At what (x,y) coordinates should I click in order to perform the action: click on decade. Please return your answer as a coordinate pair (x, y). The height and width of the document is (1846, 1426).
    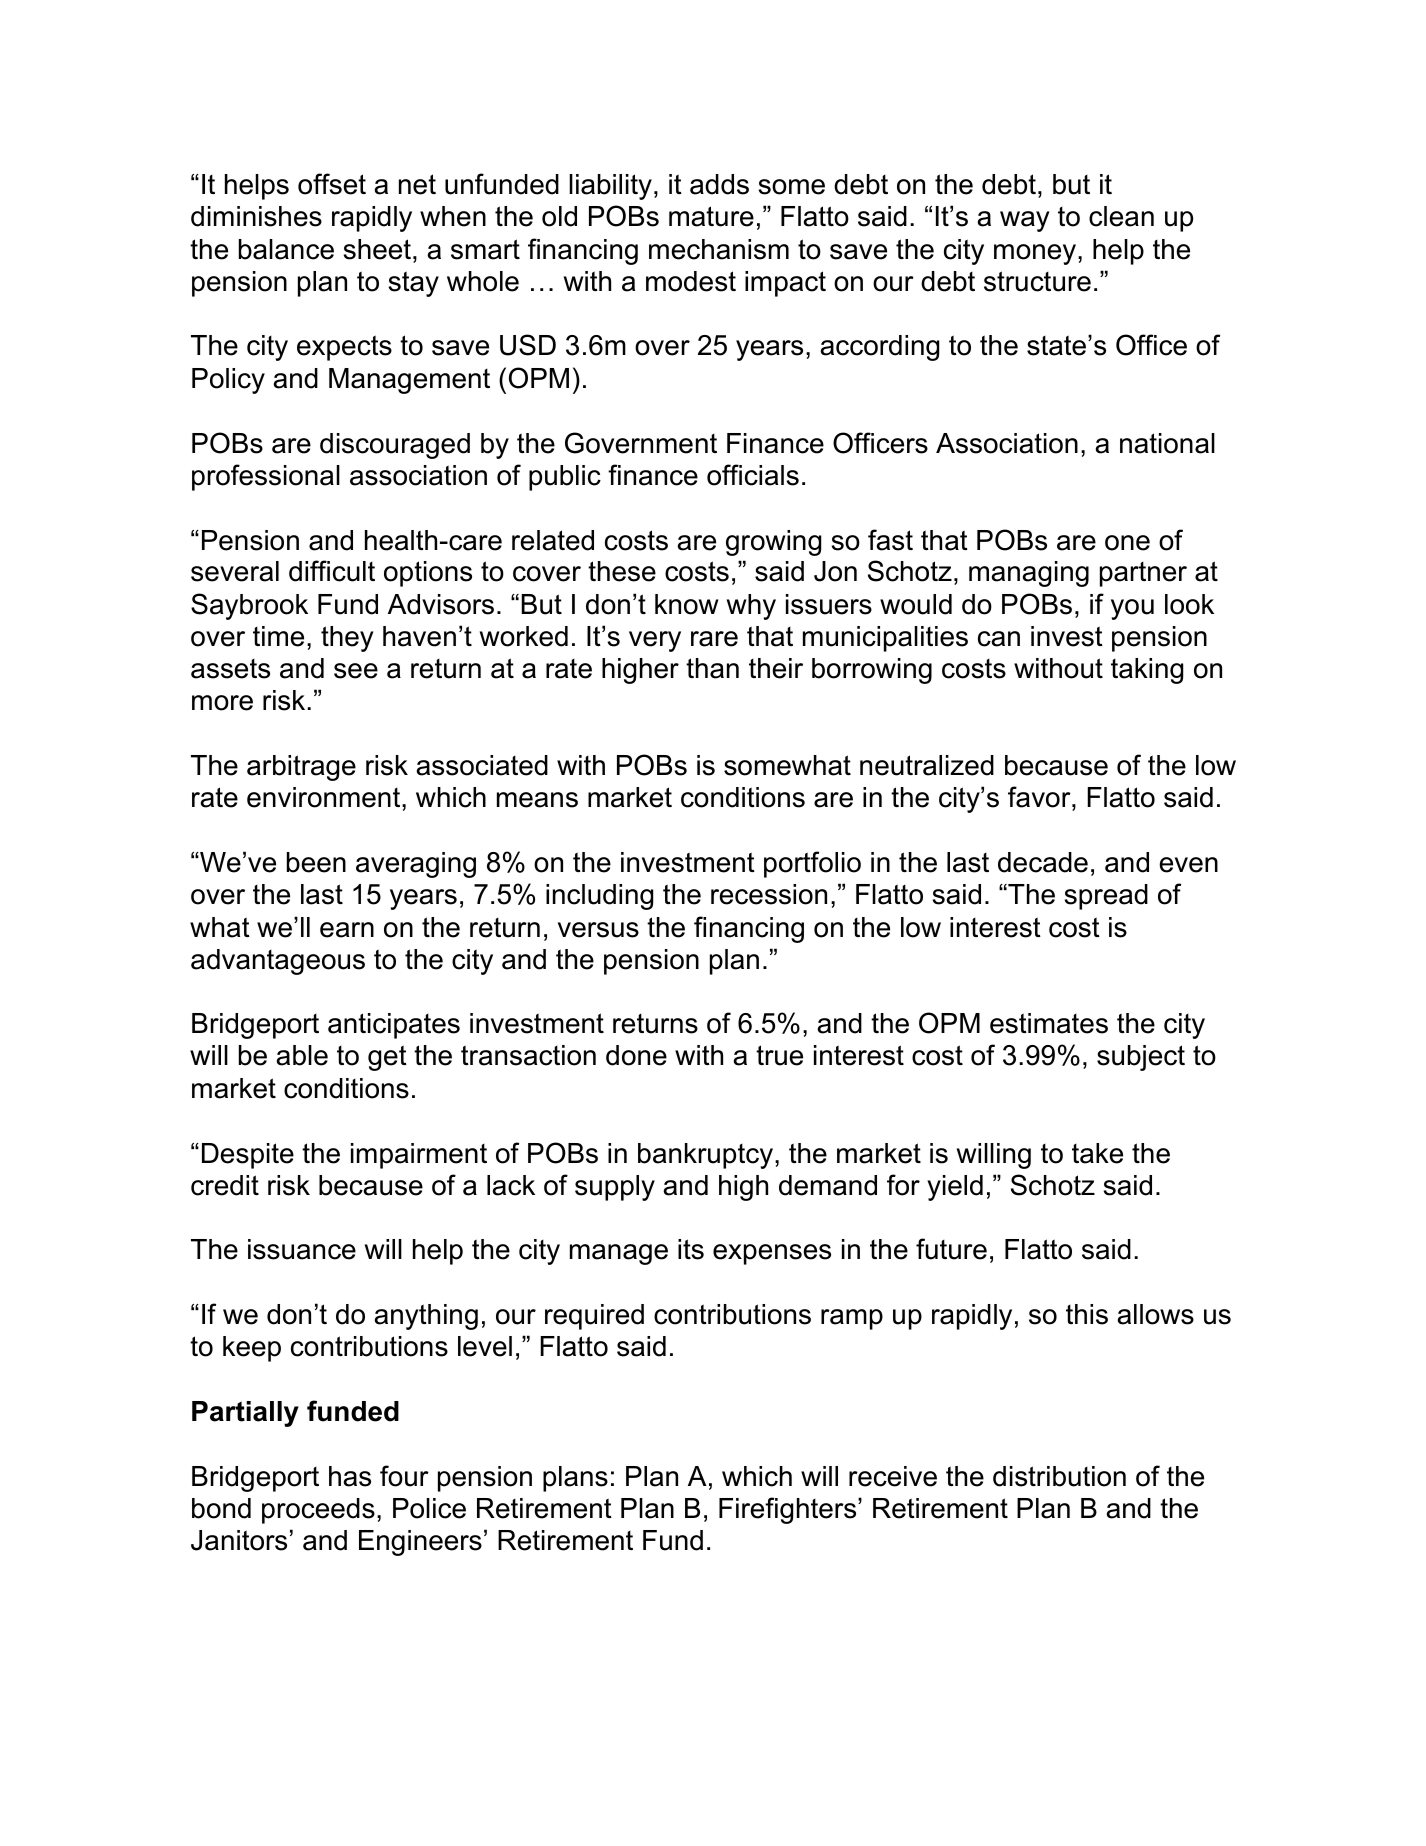
    Looking at the image, I should click on (1043, 862).
